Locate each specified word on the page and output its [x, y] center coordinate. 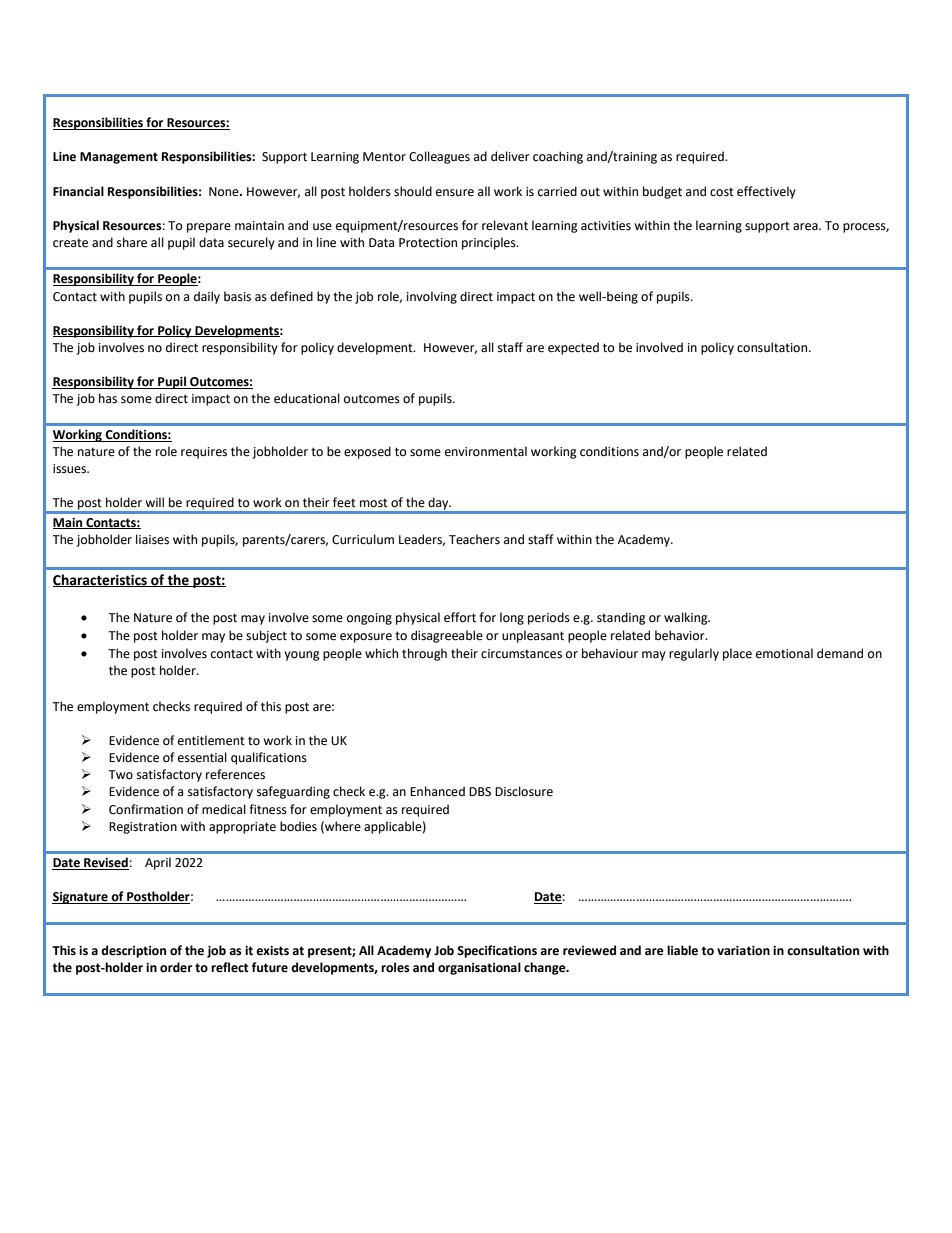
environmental [486, 451]
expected [573, 348]
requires [204, 453]
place [737, 654]
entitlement [211, 740]
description [133, 951]
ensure [455, 193]
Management [119, 158]
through [424, 654]
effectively [766, 192]
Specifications [497, 951]
